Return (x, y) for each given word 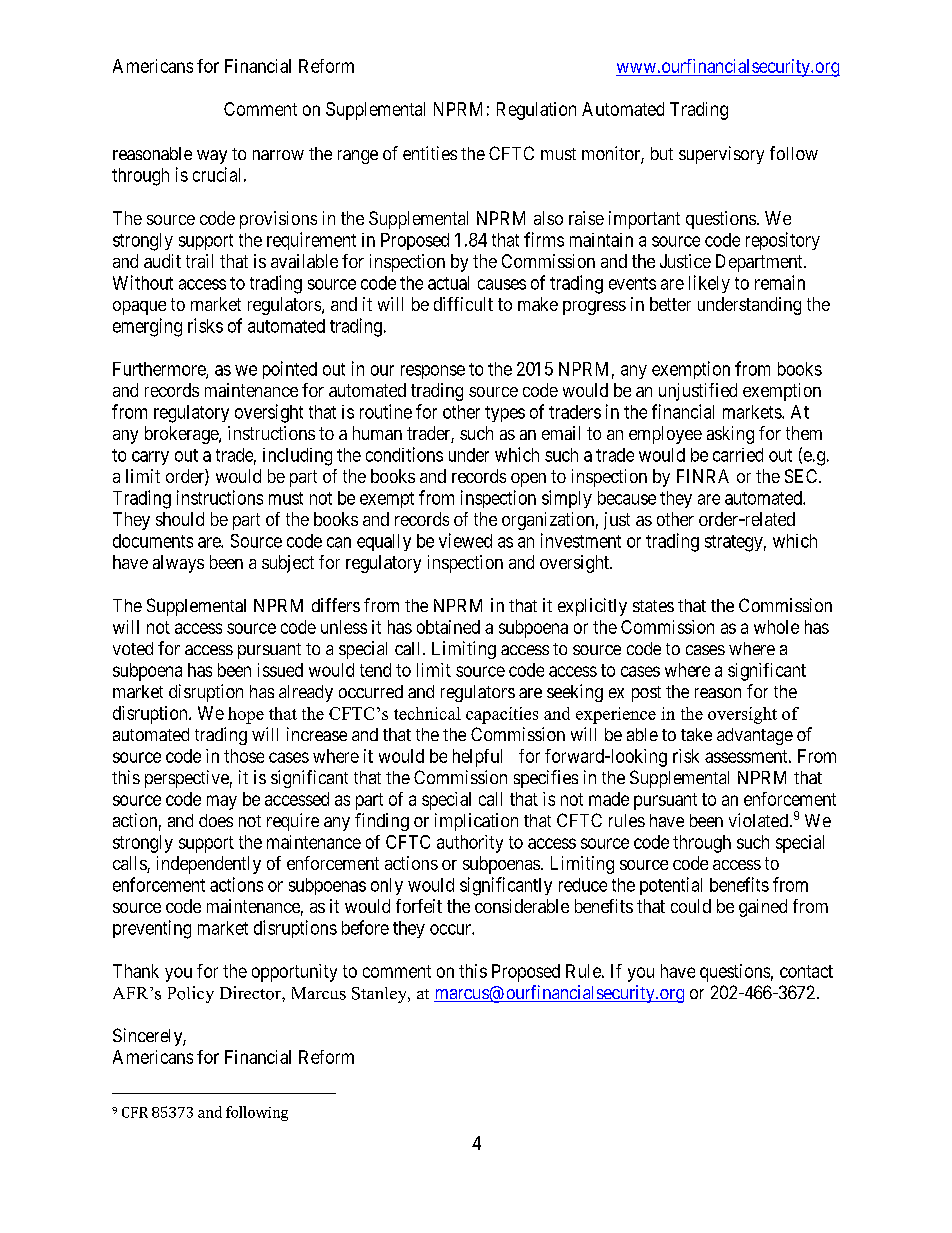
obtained (448, 627)
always (178, 564)
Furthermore (160, 370)
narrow (278, 155)
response (433, 372)
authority (470, 844)
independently (209, 865)
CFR (135, 1112)
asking (730, 435)
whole (776, 627)
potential (671, 886)
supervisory (721, 155)
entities (430, 153)
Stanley (381, 995)
